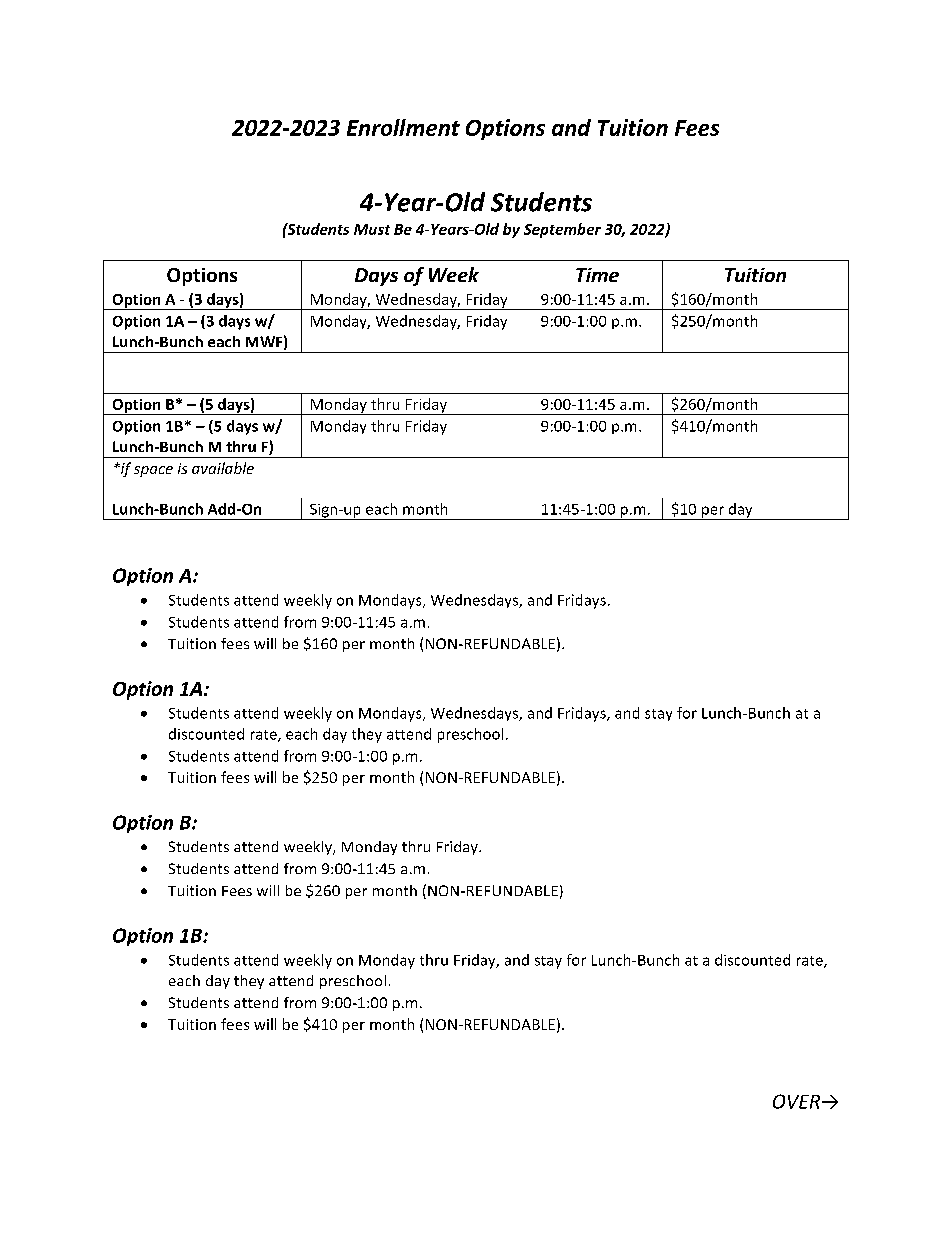 The height and width of the document is (1233, 952). I want to click on Enrollment, so click(403, 127).
